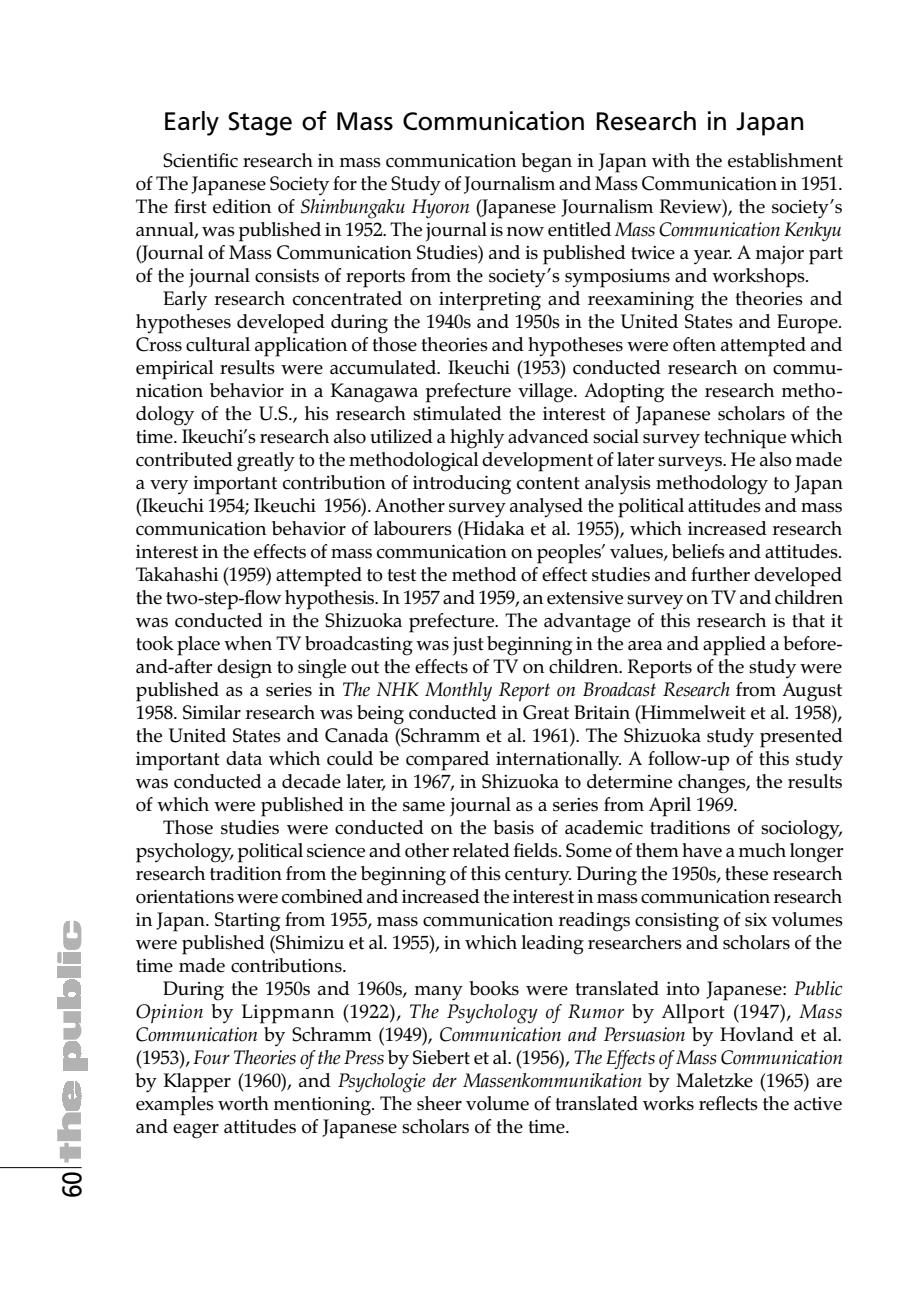  I want to click on establishment, so click(785, 160).
